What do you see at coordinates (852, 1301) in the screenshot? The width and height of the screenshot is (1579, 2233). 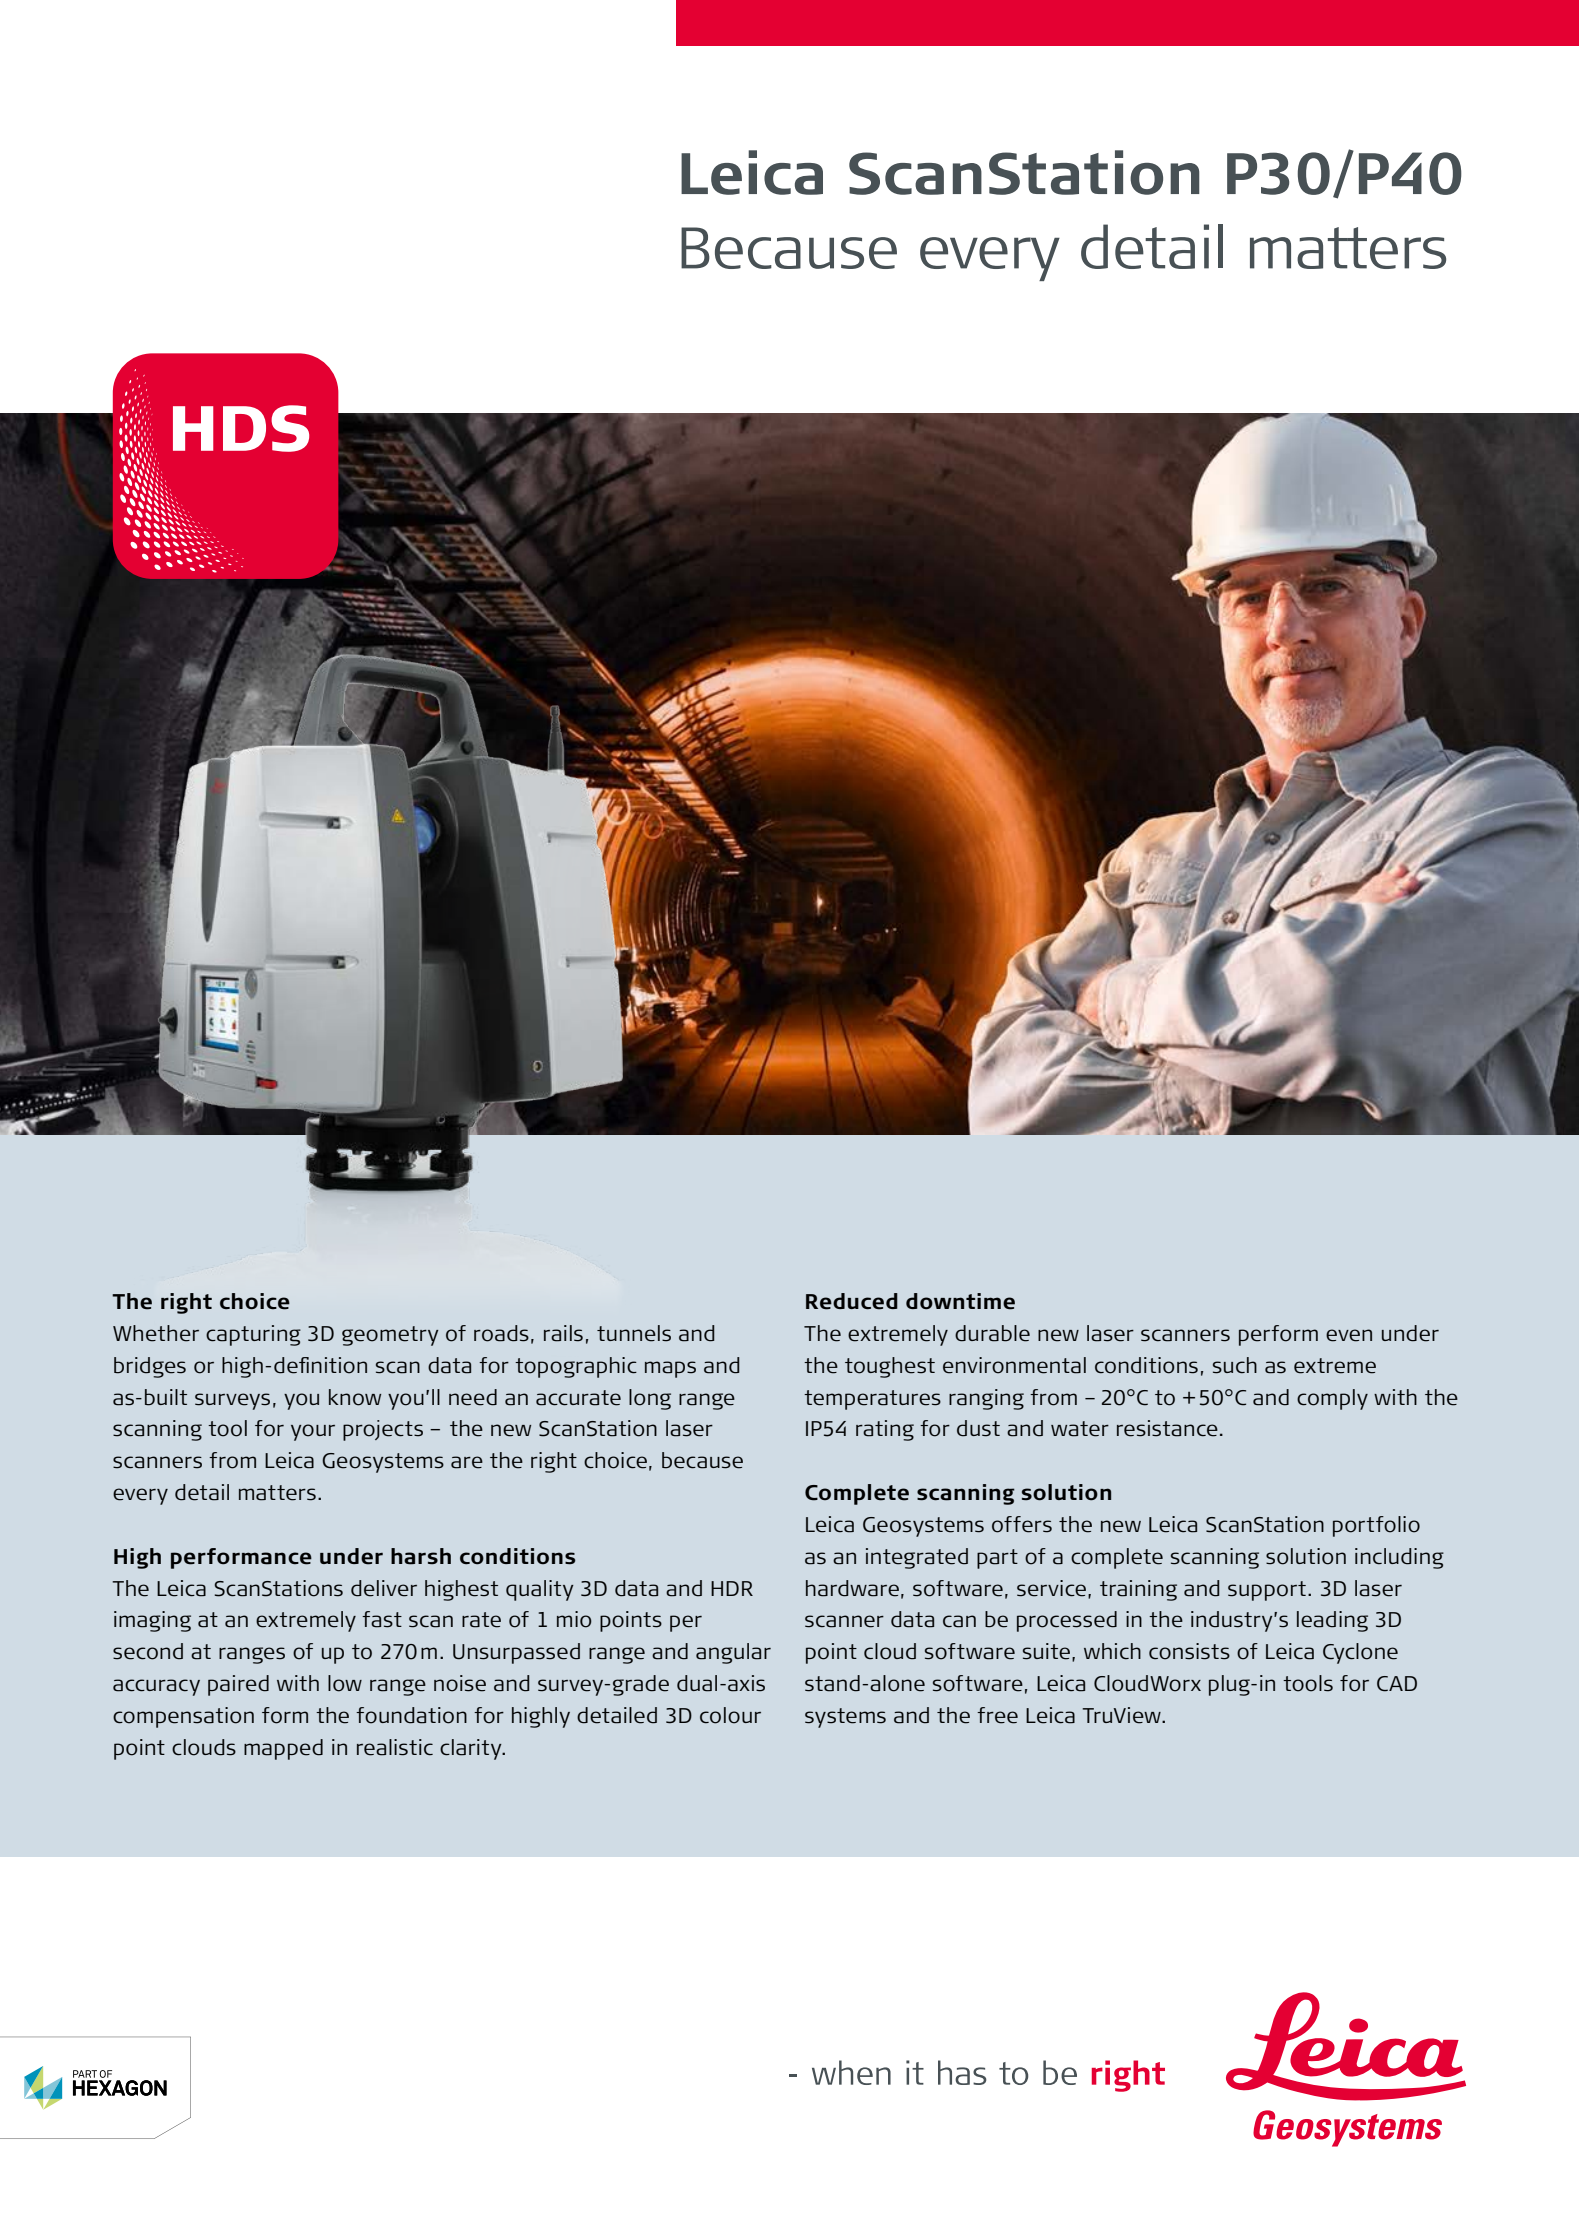 I see `Reduced` at bounding box center [852, 1301].
